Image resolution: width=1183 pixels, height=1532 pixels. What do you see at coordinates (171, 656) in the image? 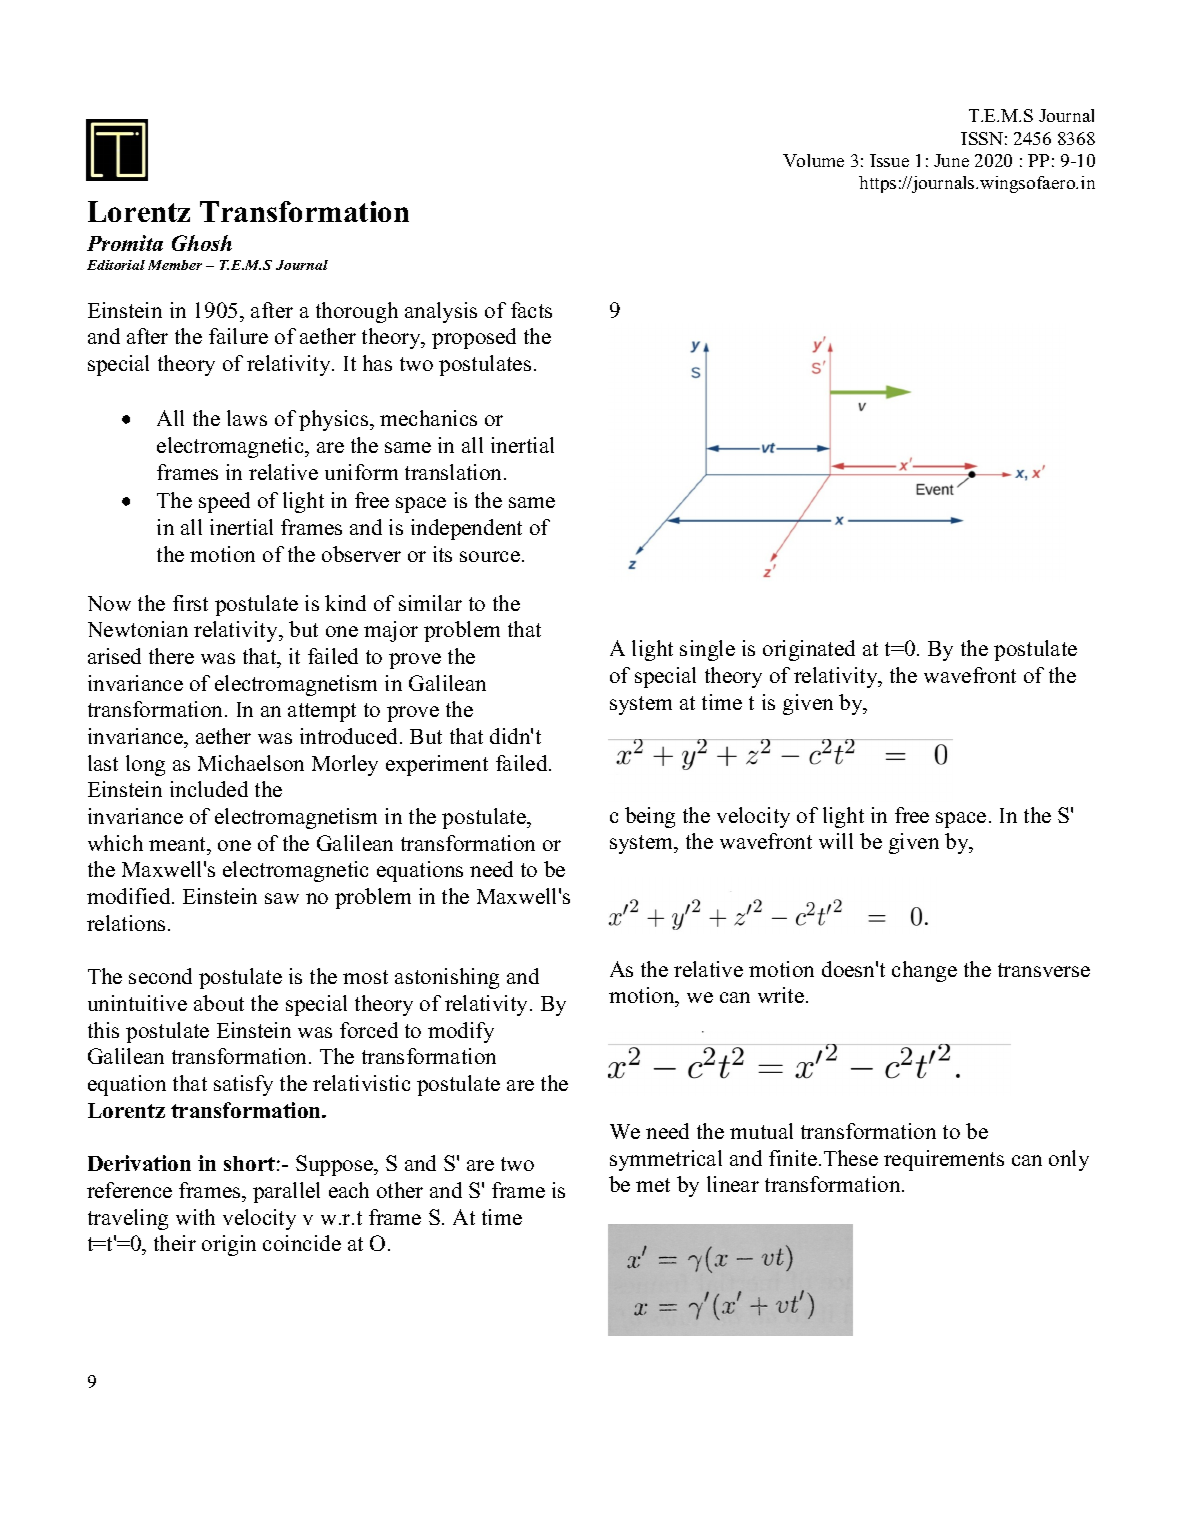
I see `there` at bounding box center [171, 656].
